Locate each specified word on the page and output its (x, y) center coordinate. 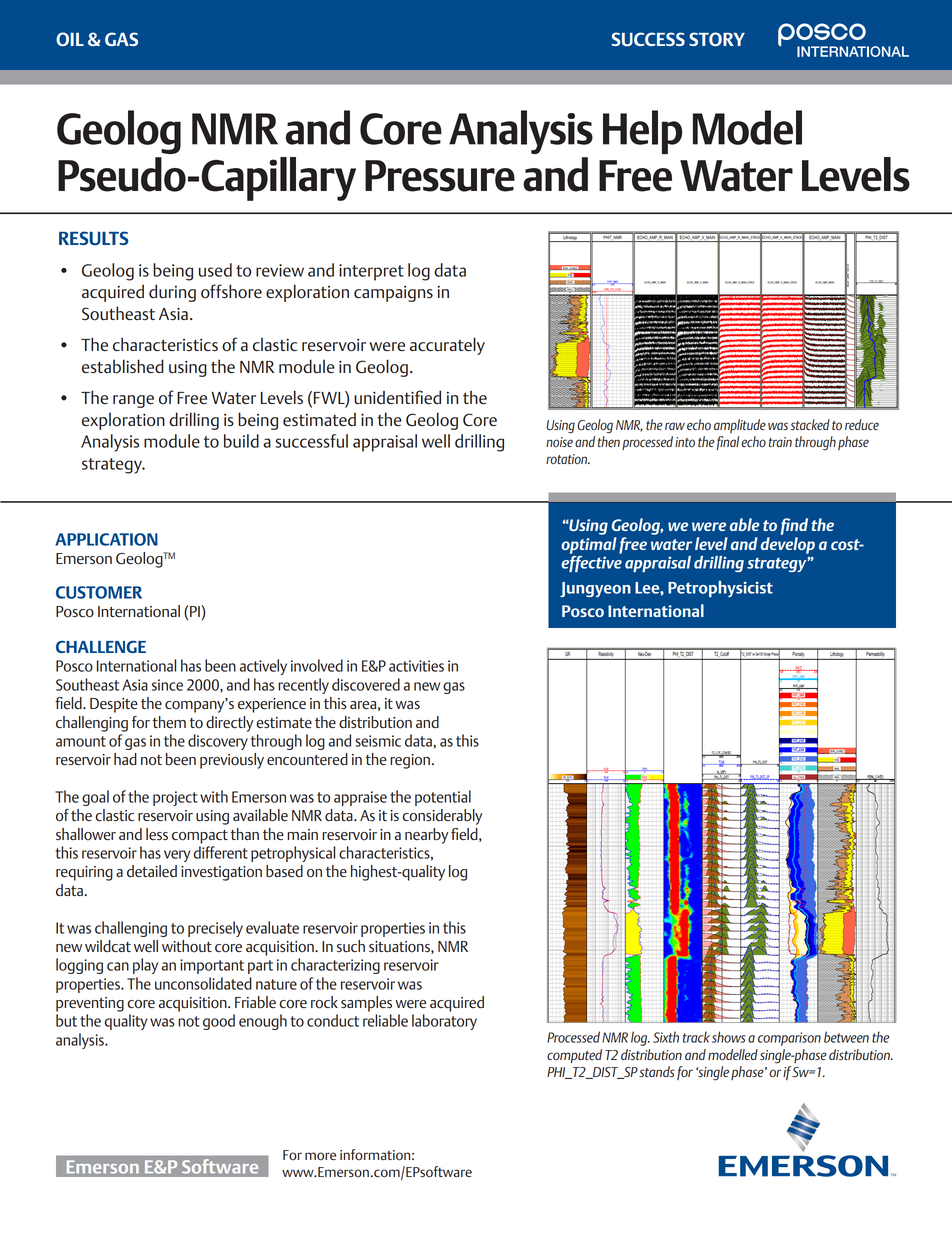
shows (729, 1037)
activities (416, 666)
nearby (426, 836)
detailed (152, 871)
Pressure (440, 176)
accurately (447, 346)
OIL (70, 39)
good (219, 1022)
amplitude (740, 426)
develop (788, 545)
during (172, 293)
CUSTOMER (99, 592)
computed (574, 1056)
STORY (717, 39)
